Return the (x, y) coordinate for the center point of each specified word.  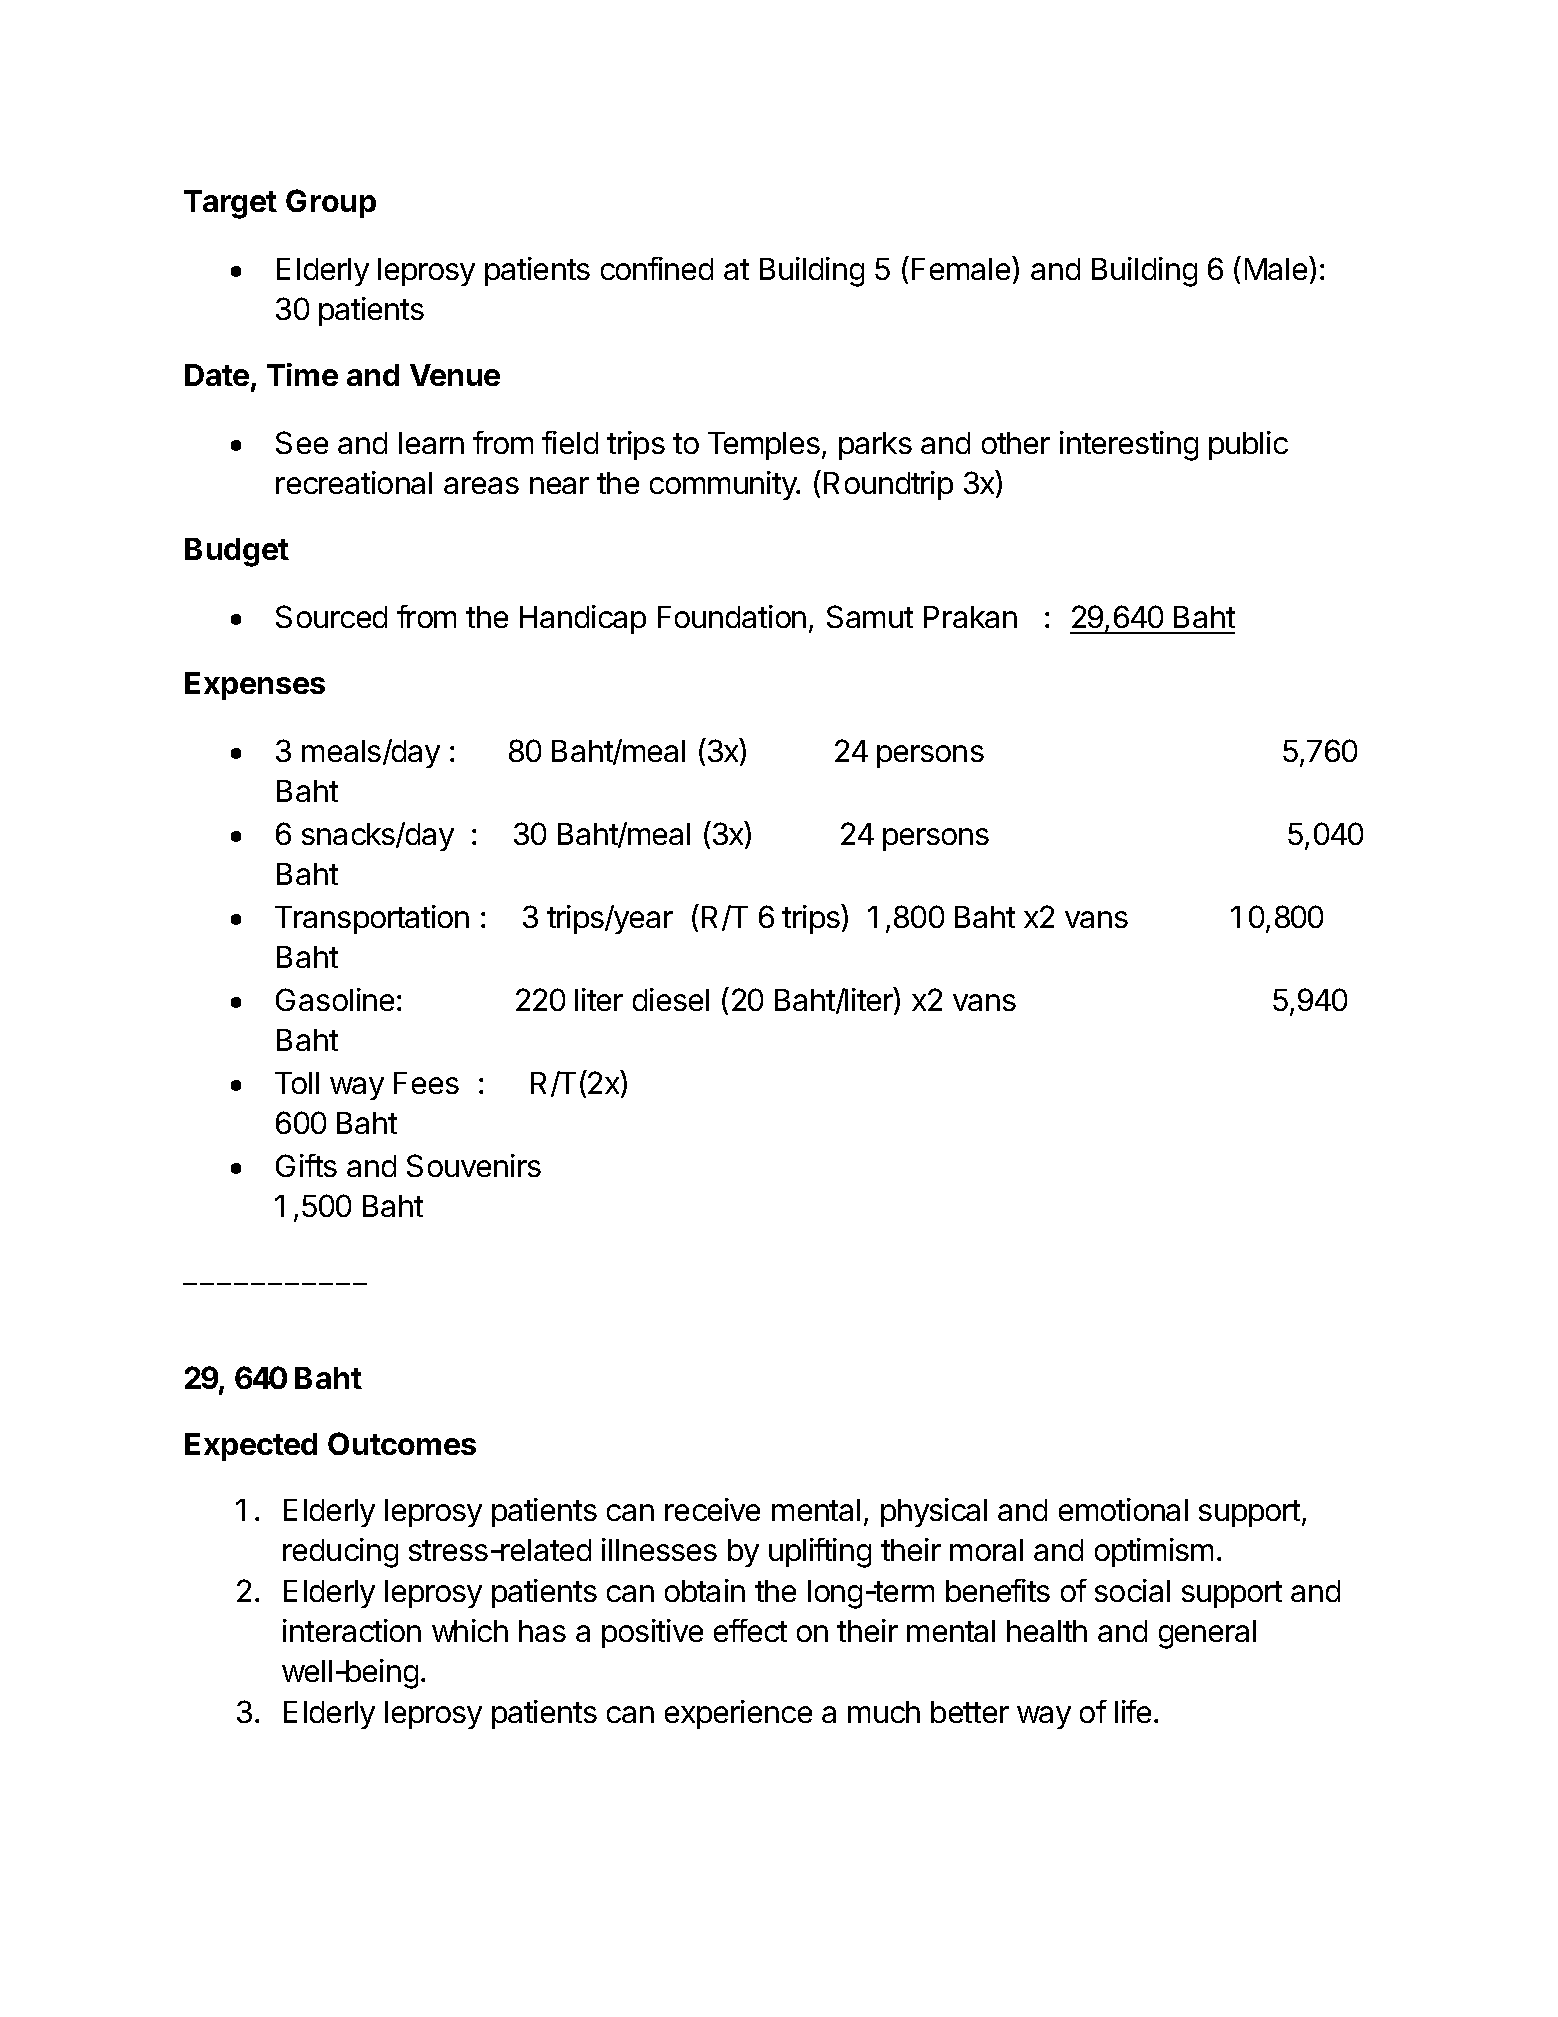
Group (331, 203)
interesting (1129, 446)
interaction (352, 1630)
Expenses (255, 686)
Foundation (732, 616)
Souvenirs (474, 1165)
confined (657, 268)
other (1016, 443)
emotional (1123, 1509)
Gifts (306, 1165)
